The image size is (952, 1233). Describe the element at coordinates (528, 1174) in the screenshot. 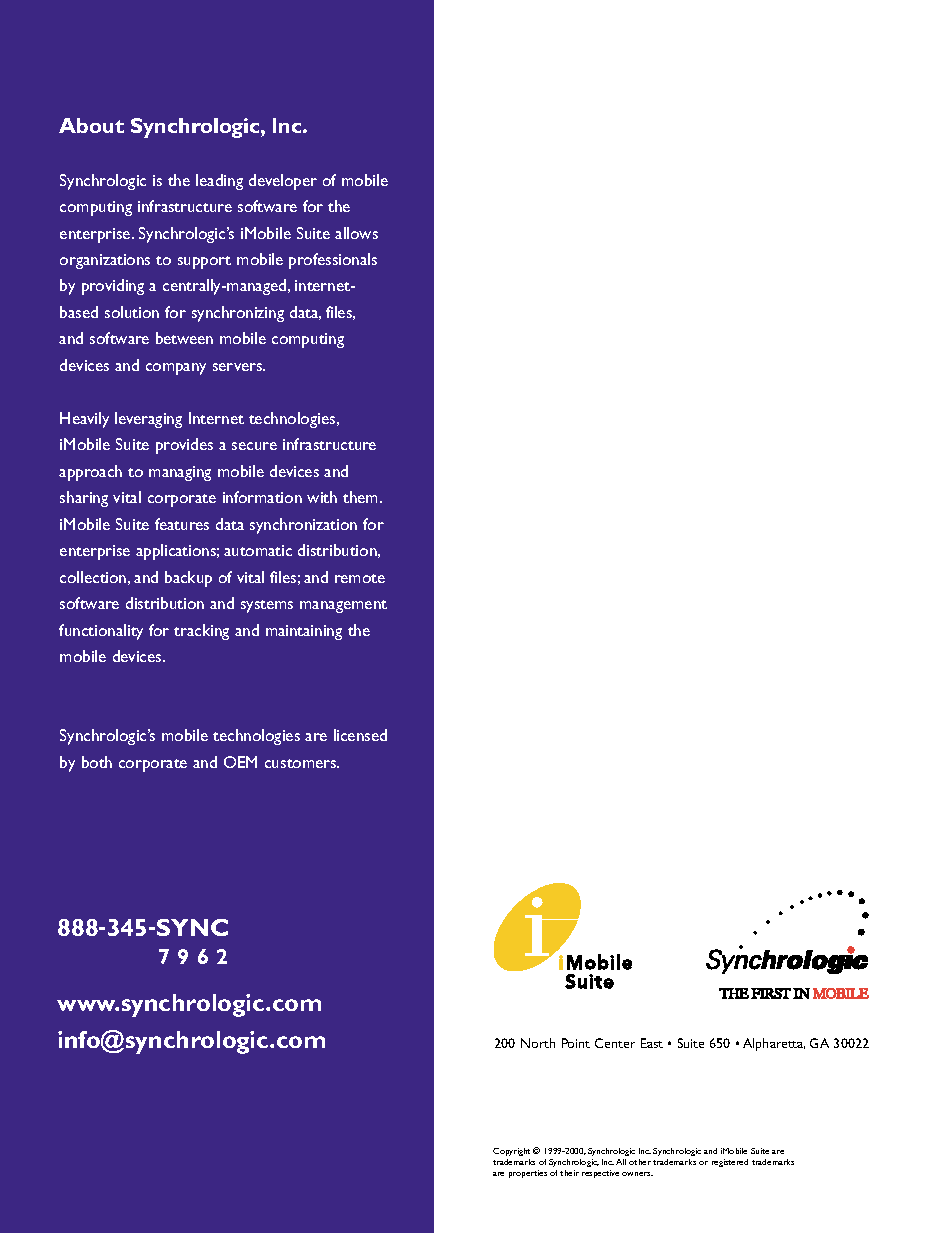

I see `properties` at that location.
